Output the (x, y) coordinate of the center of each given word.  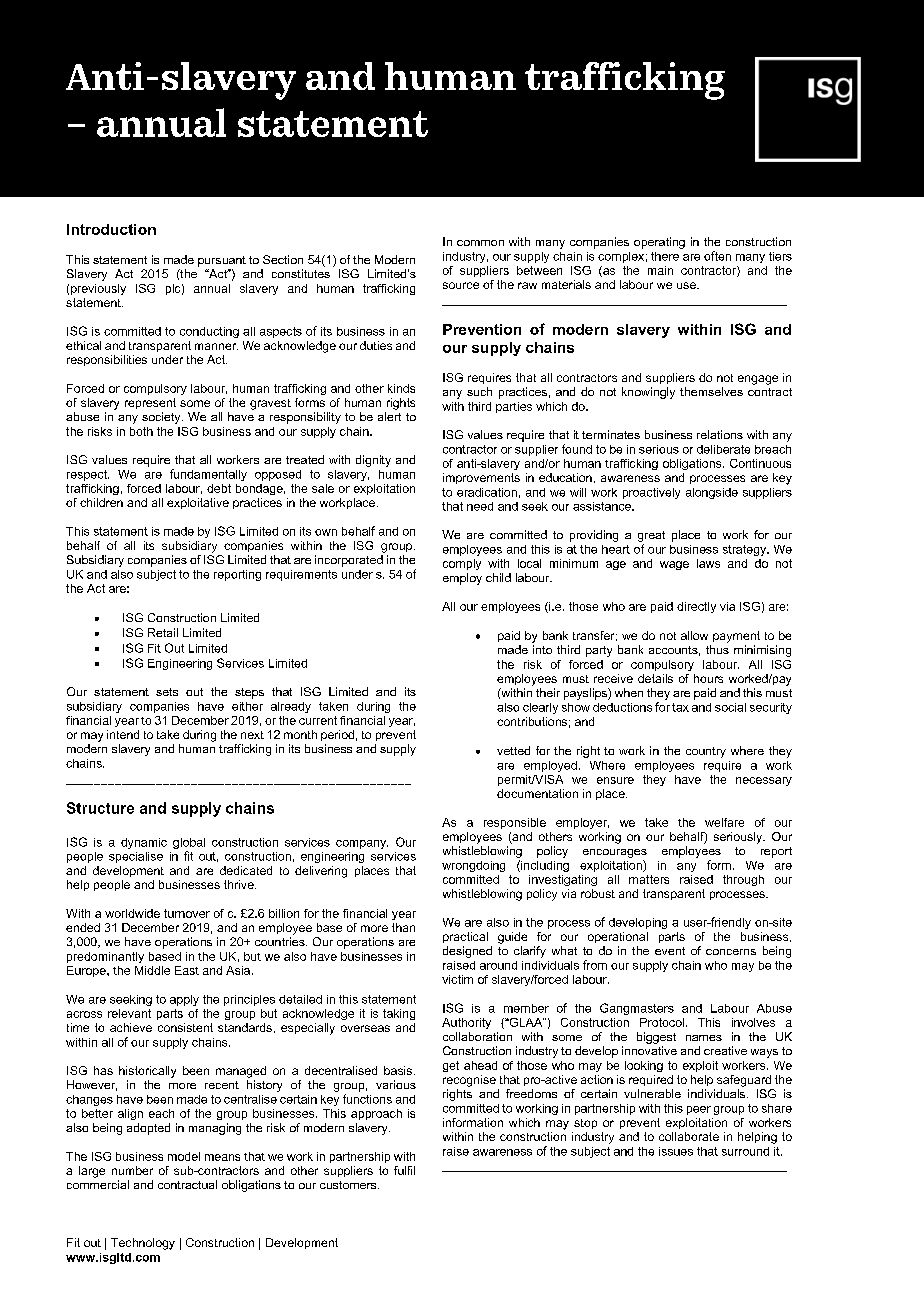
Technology (143, 1244)
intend (123, 734)
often (717, 256)
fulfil (404, 1170)
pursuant (222, 261)
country (706, 752)
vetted (513, 750)
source (461, 285)
